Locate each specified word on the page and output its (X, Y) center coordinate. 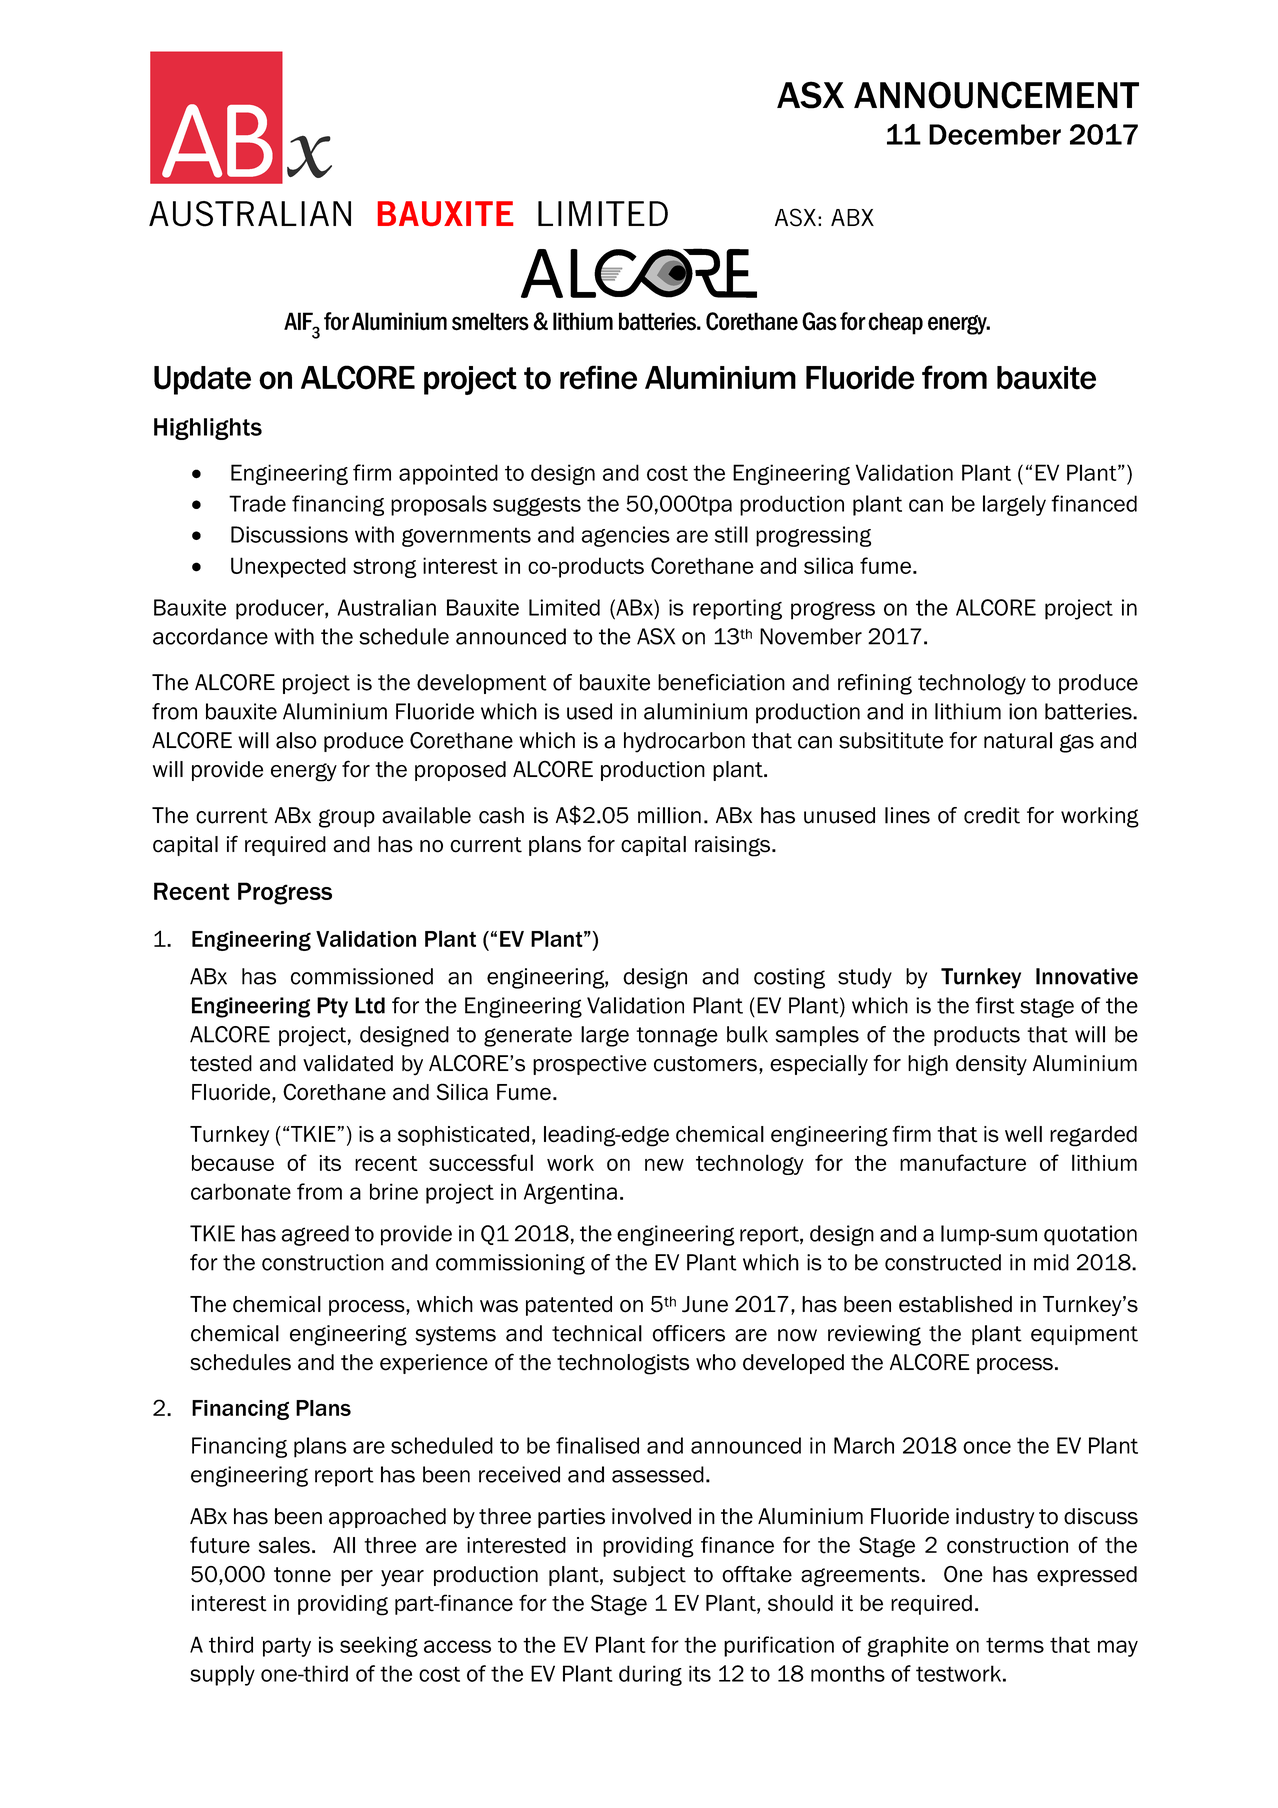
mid (1051, 1262)
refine (598, 377)
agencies (626, 536)
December (995, 134)
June (705, 1304)
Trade (257, 503)
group (347, 818)
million (669, 815)
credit (992, 815)
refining (875, 684)
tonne (302, 1575)
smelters (490, 321)
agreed (315, 1235)
